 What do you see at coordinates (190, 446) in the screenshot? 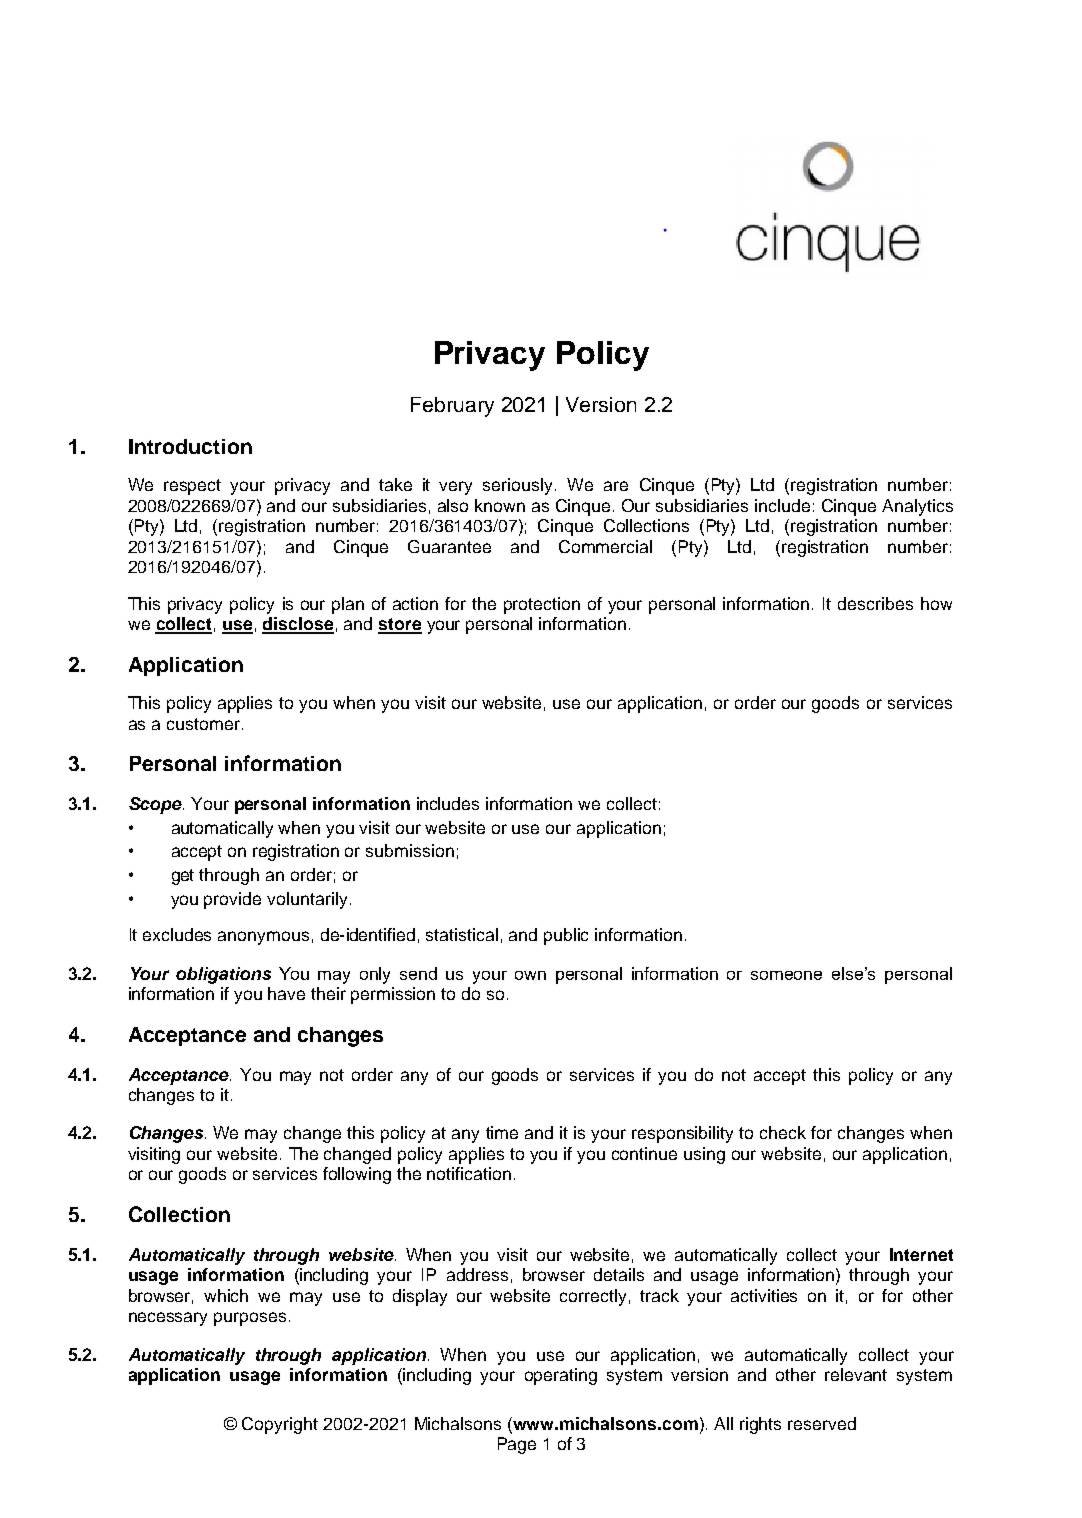
I see `Introduction` at bounding box center [190, 446].
